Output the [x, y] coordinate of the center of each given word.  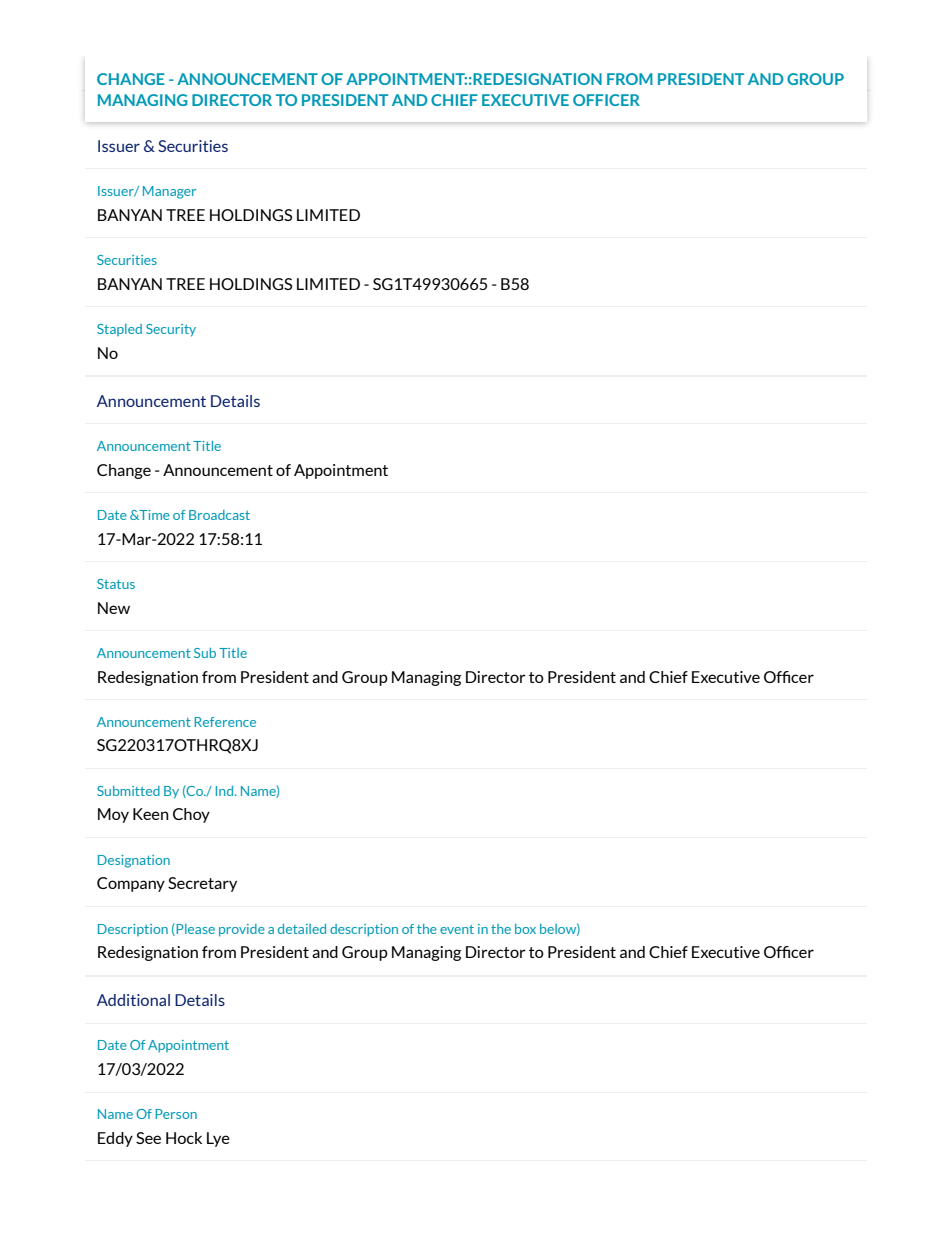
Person [176, 1114]
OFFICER [606, 100]
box [525, 929]
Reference [225, 722]
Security [171, 330]
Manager [169, 192]
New [114, 608]
